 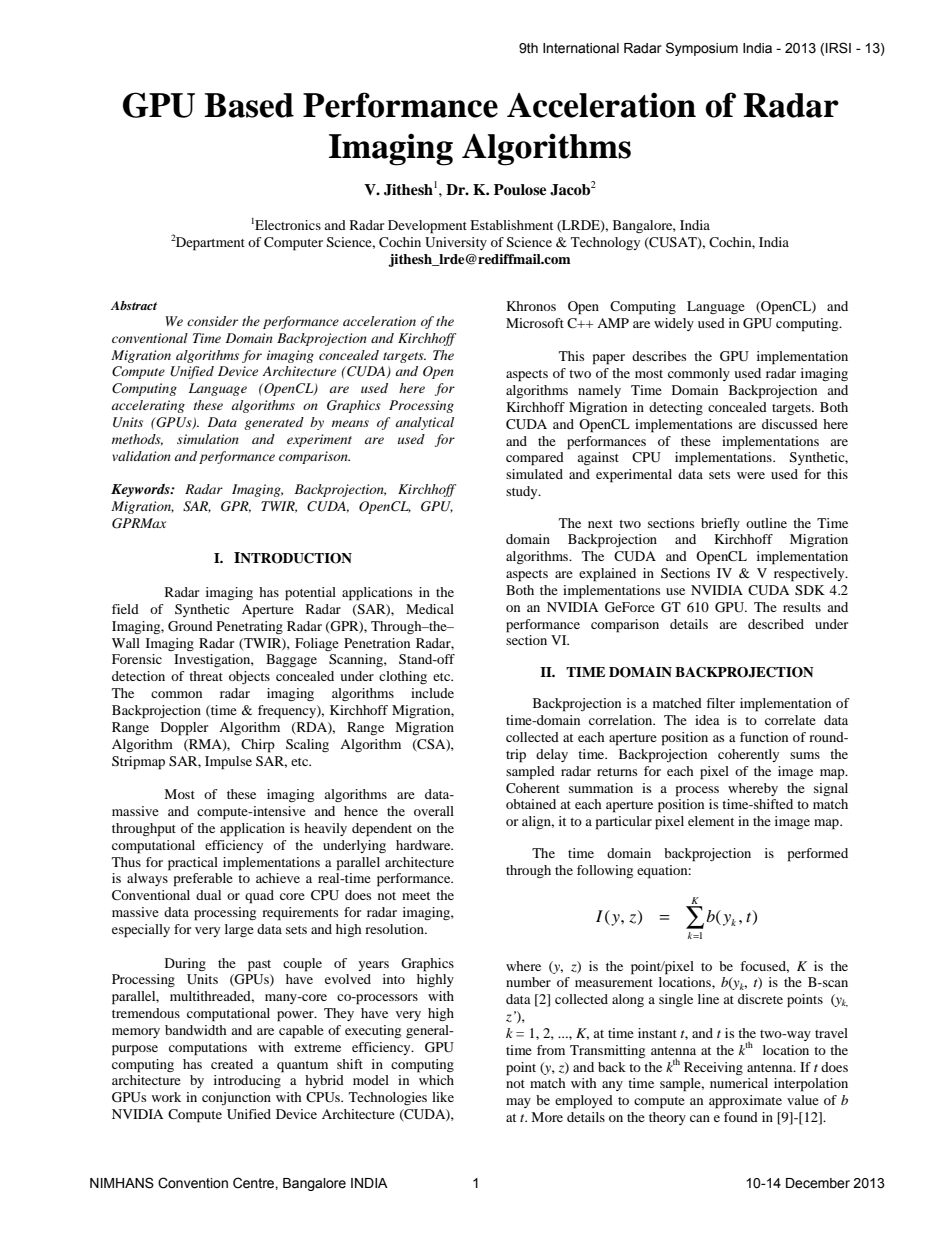 I want to click on meet, so click(x=416, y=896).
